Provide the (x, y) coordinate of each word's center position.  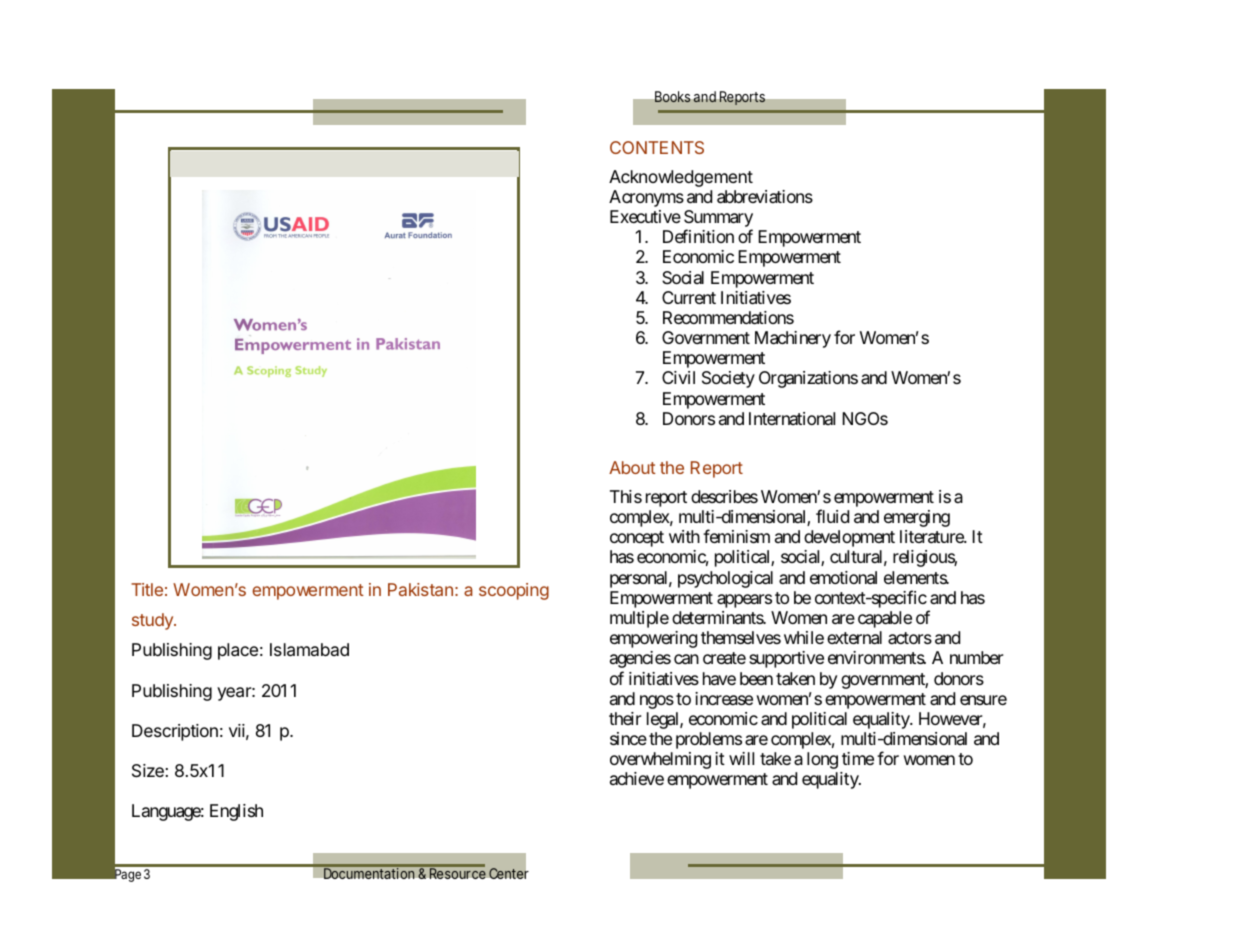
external (854, 638)
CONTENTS (657, 147)
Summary (718, 220)
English (236, 812)
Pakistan (420, 589)
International (792, 418)
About (632, 467)
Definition (698, 236)
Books (673, 97)
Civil (678, 377)
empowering (653, 639)
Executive (645, 216)
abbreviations (765, 197)
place (238, 651)
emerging (917, 518)
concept (637, 539)
